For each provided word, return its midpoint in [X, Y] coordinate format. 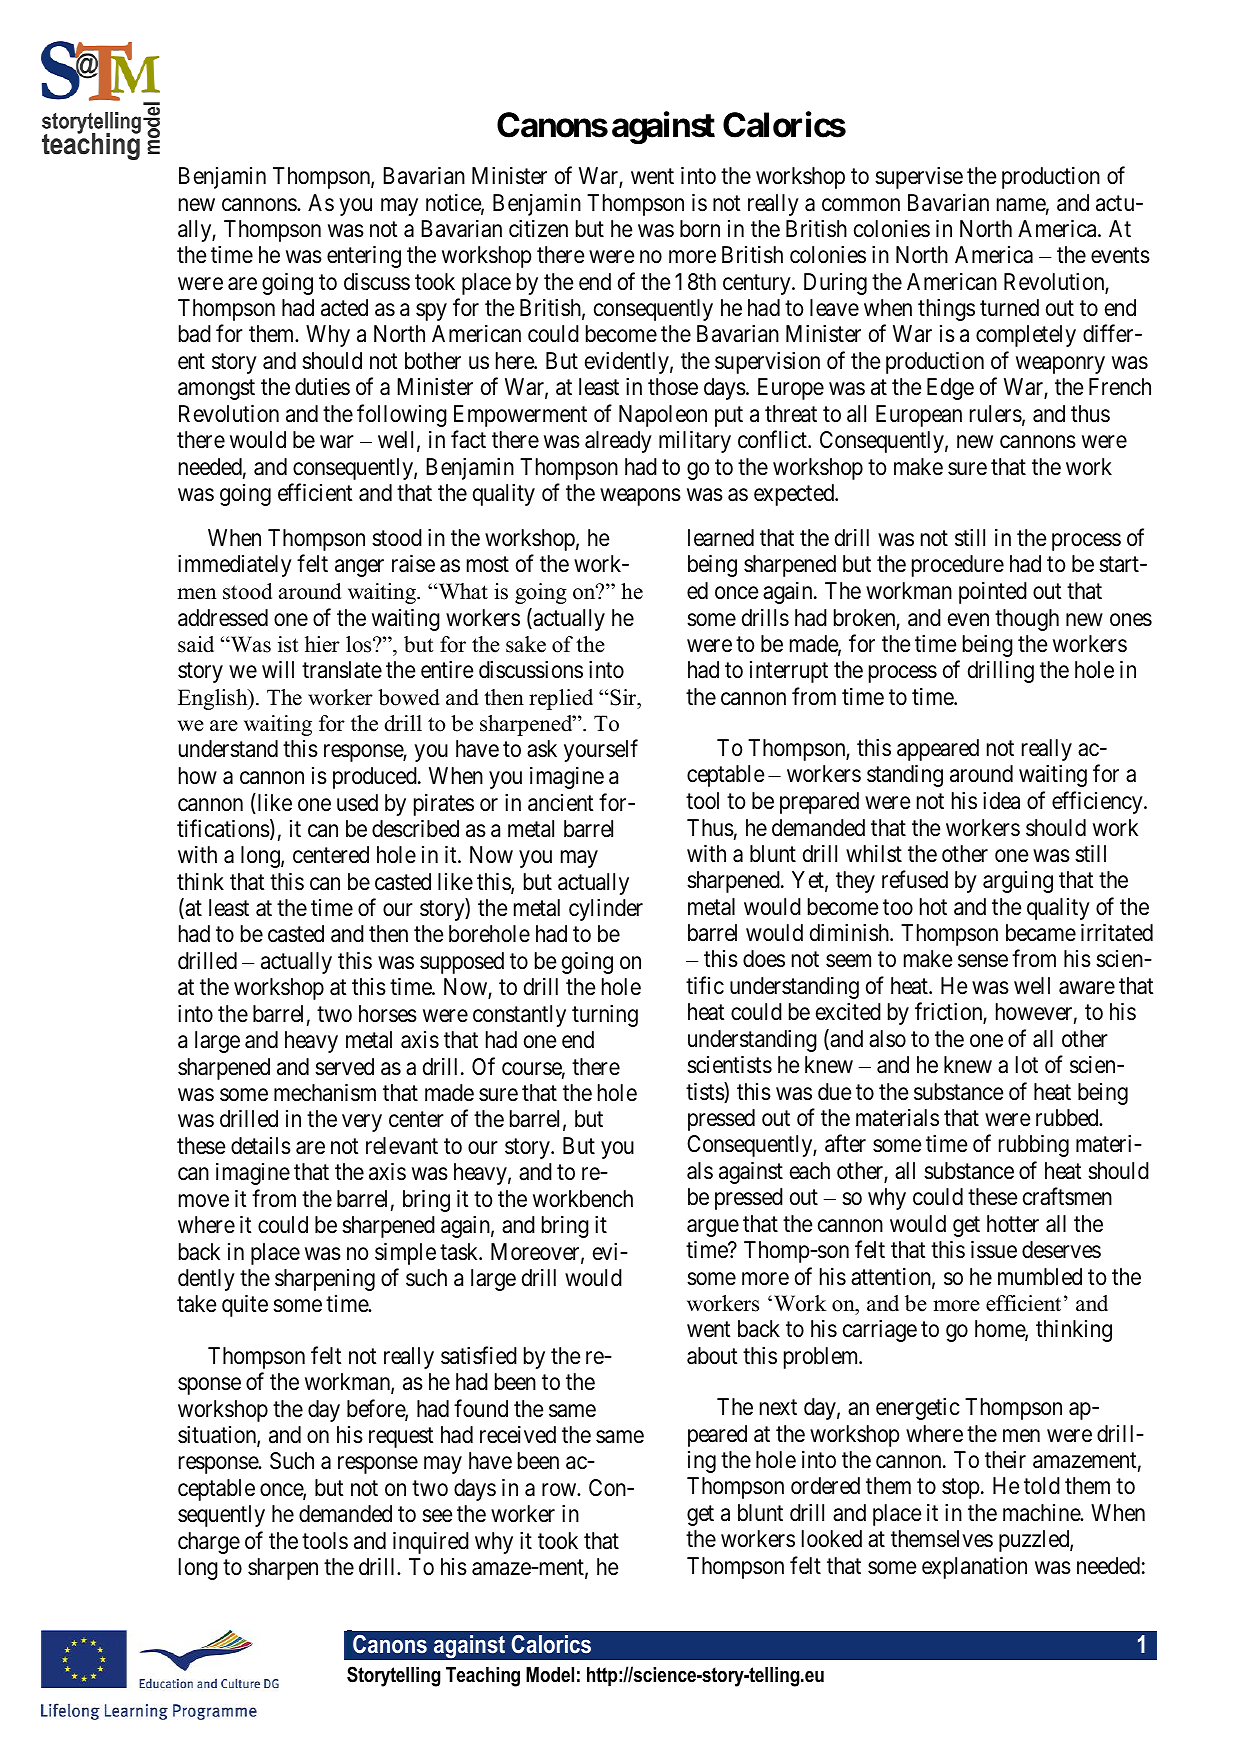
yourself [601, 751]
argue [713, 1228]
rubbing [1034, 1146]
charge [209, 1543]
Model [550, 1675]
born [700, 229]
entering [364, 256]
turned [1009, 308]
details [261, 1146]
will [278, 669]
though [1027, 620]
